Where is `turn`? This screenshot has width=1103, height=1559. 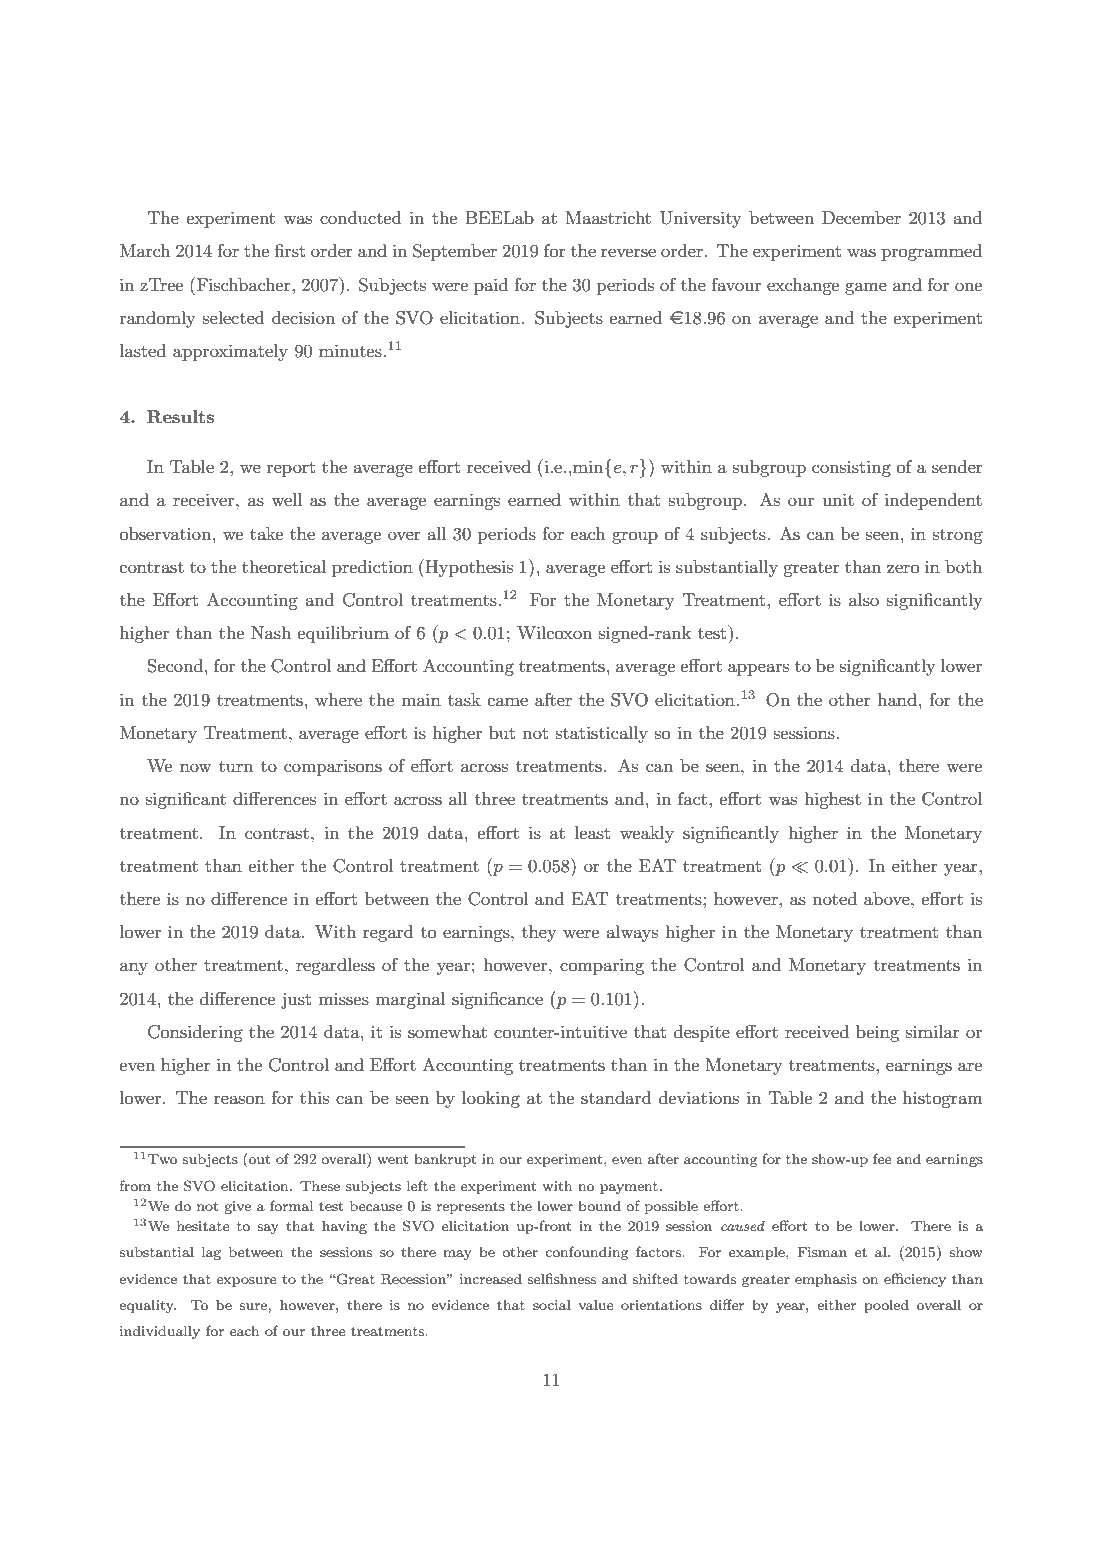 turn is located at coordinates (236, 766).
